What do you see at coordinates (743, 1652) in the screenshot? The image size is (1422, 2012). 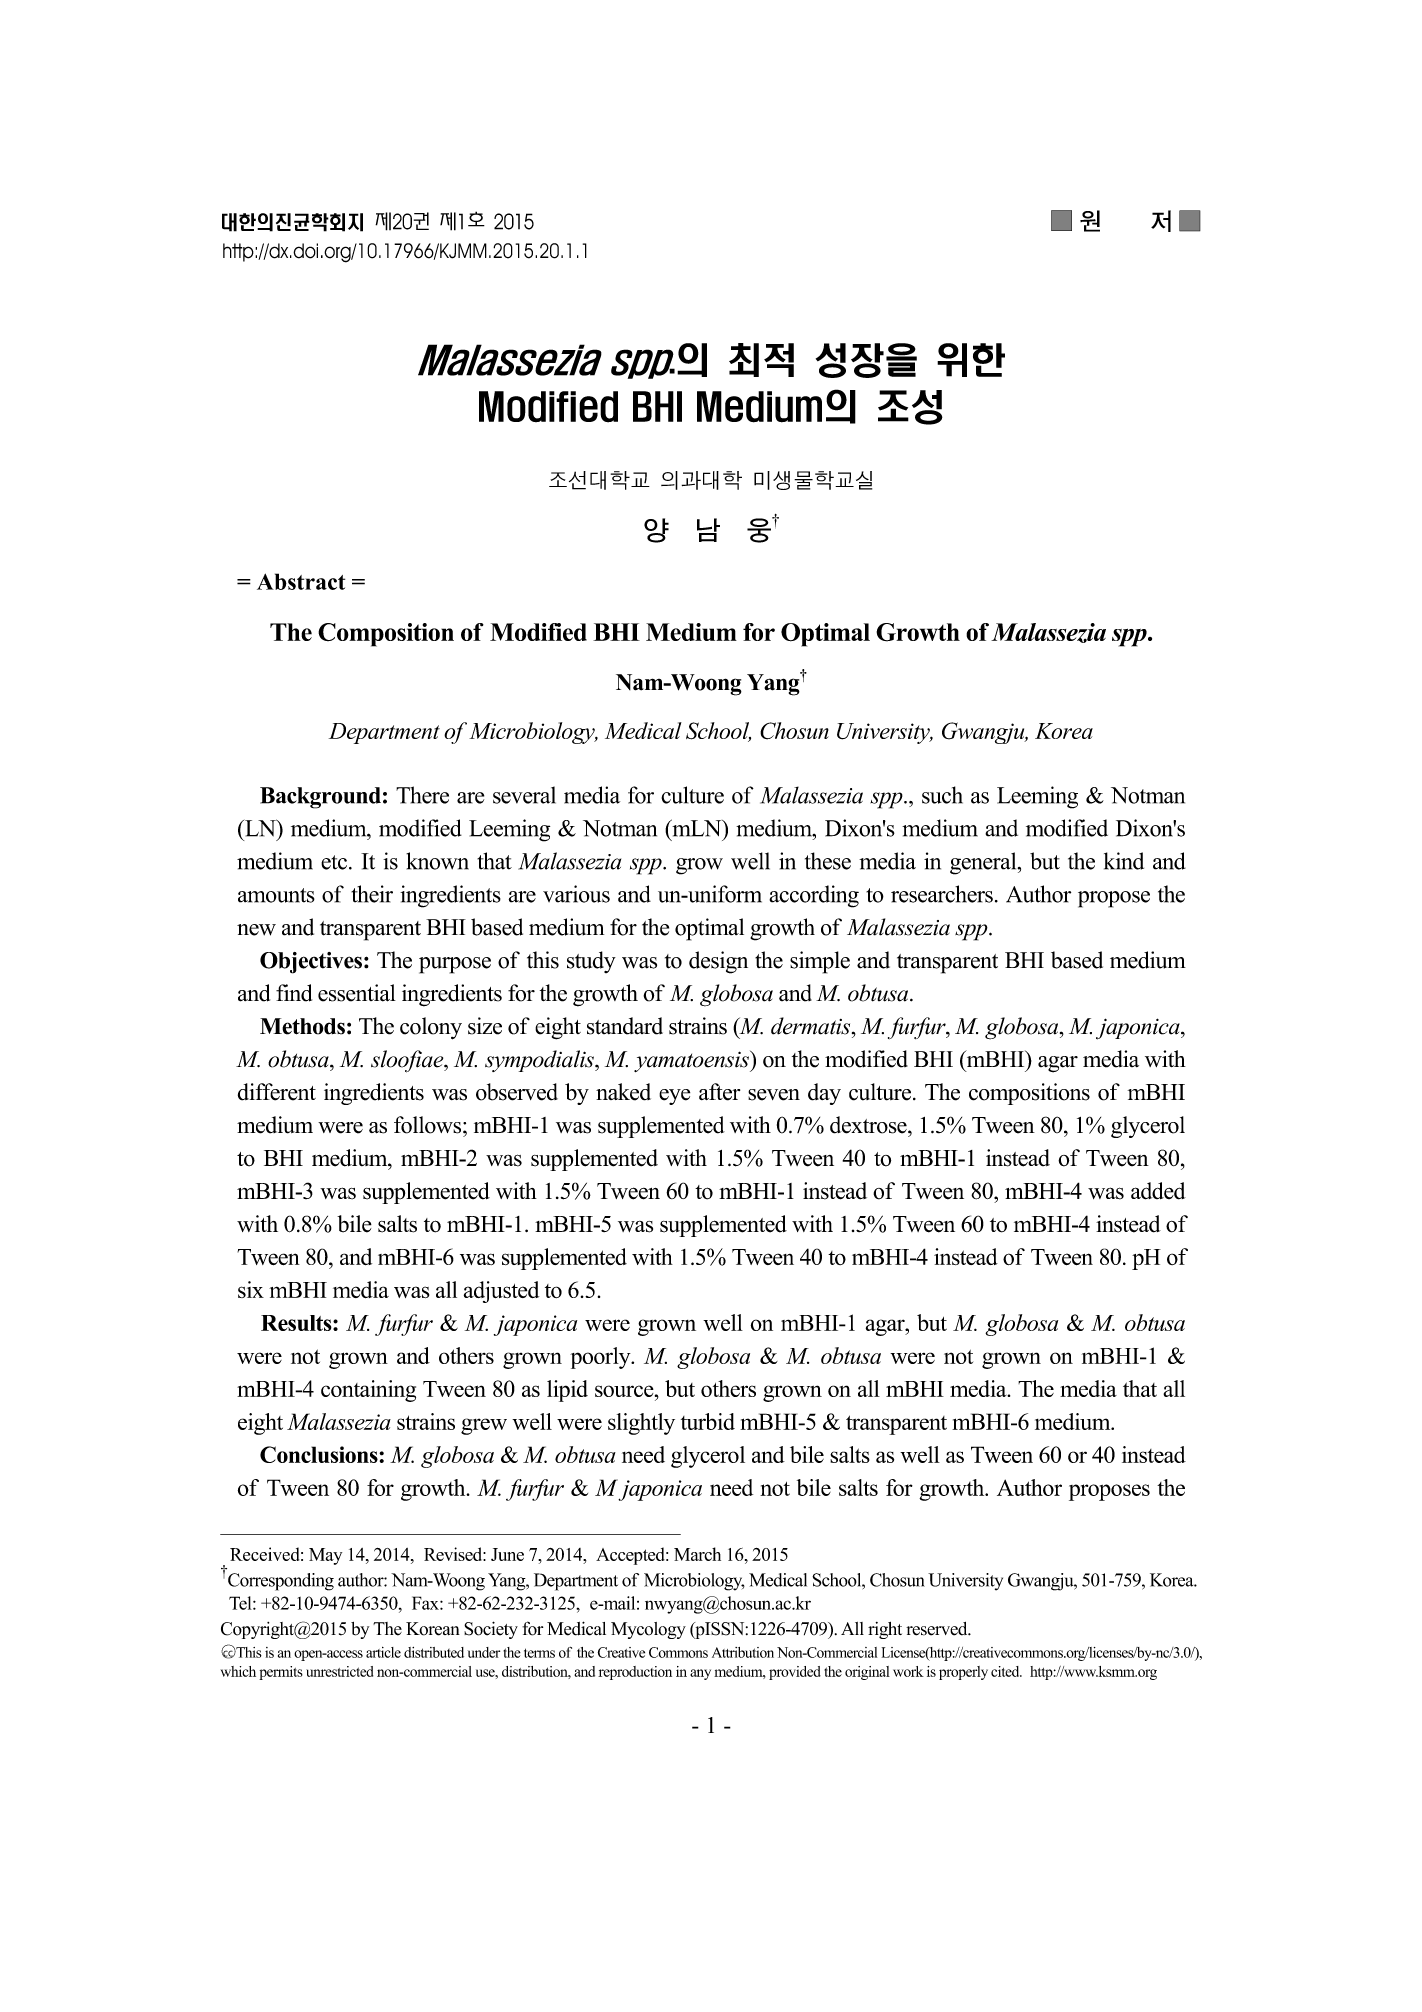 I see `Attribution` at bounding box center [743, 1652].
